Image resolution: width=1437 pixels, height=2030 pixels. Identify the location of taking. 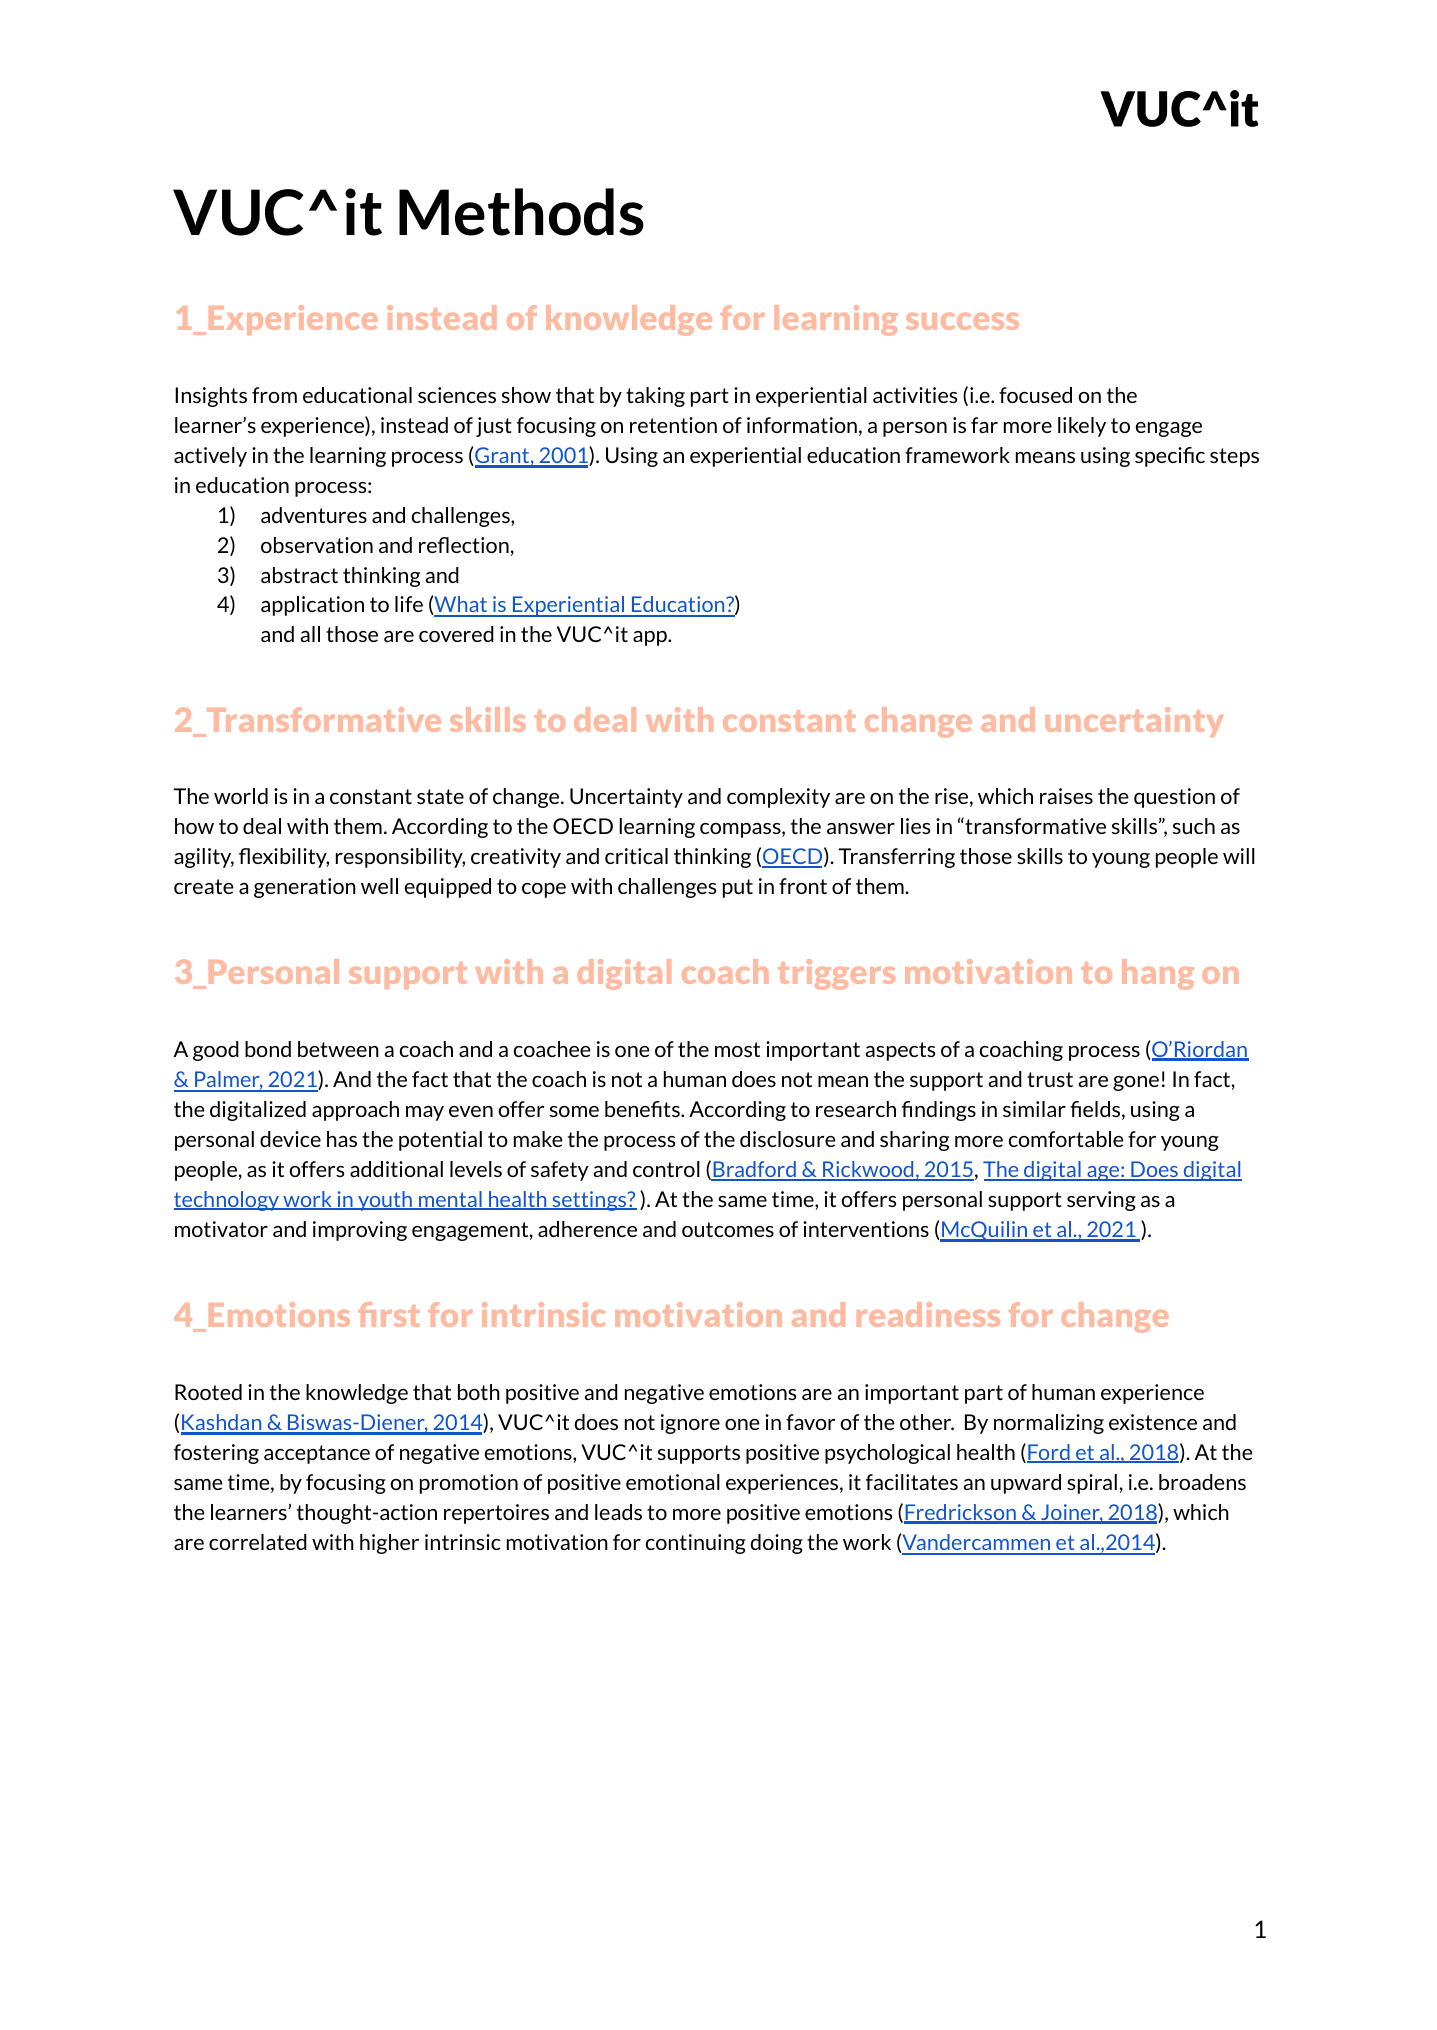
(655, 397).
